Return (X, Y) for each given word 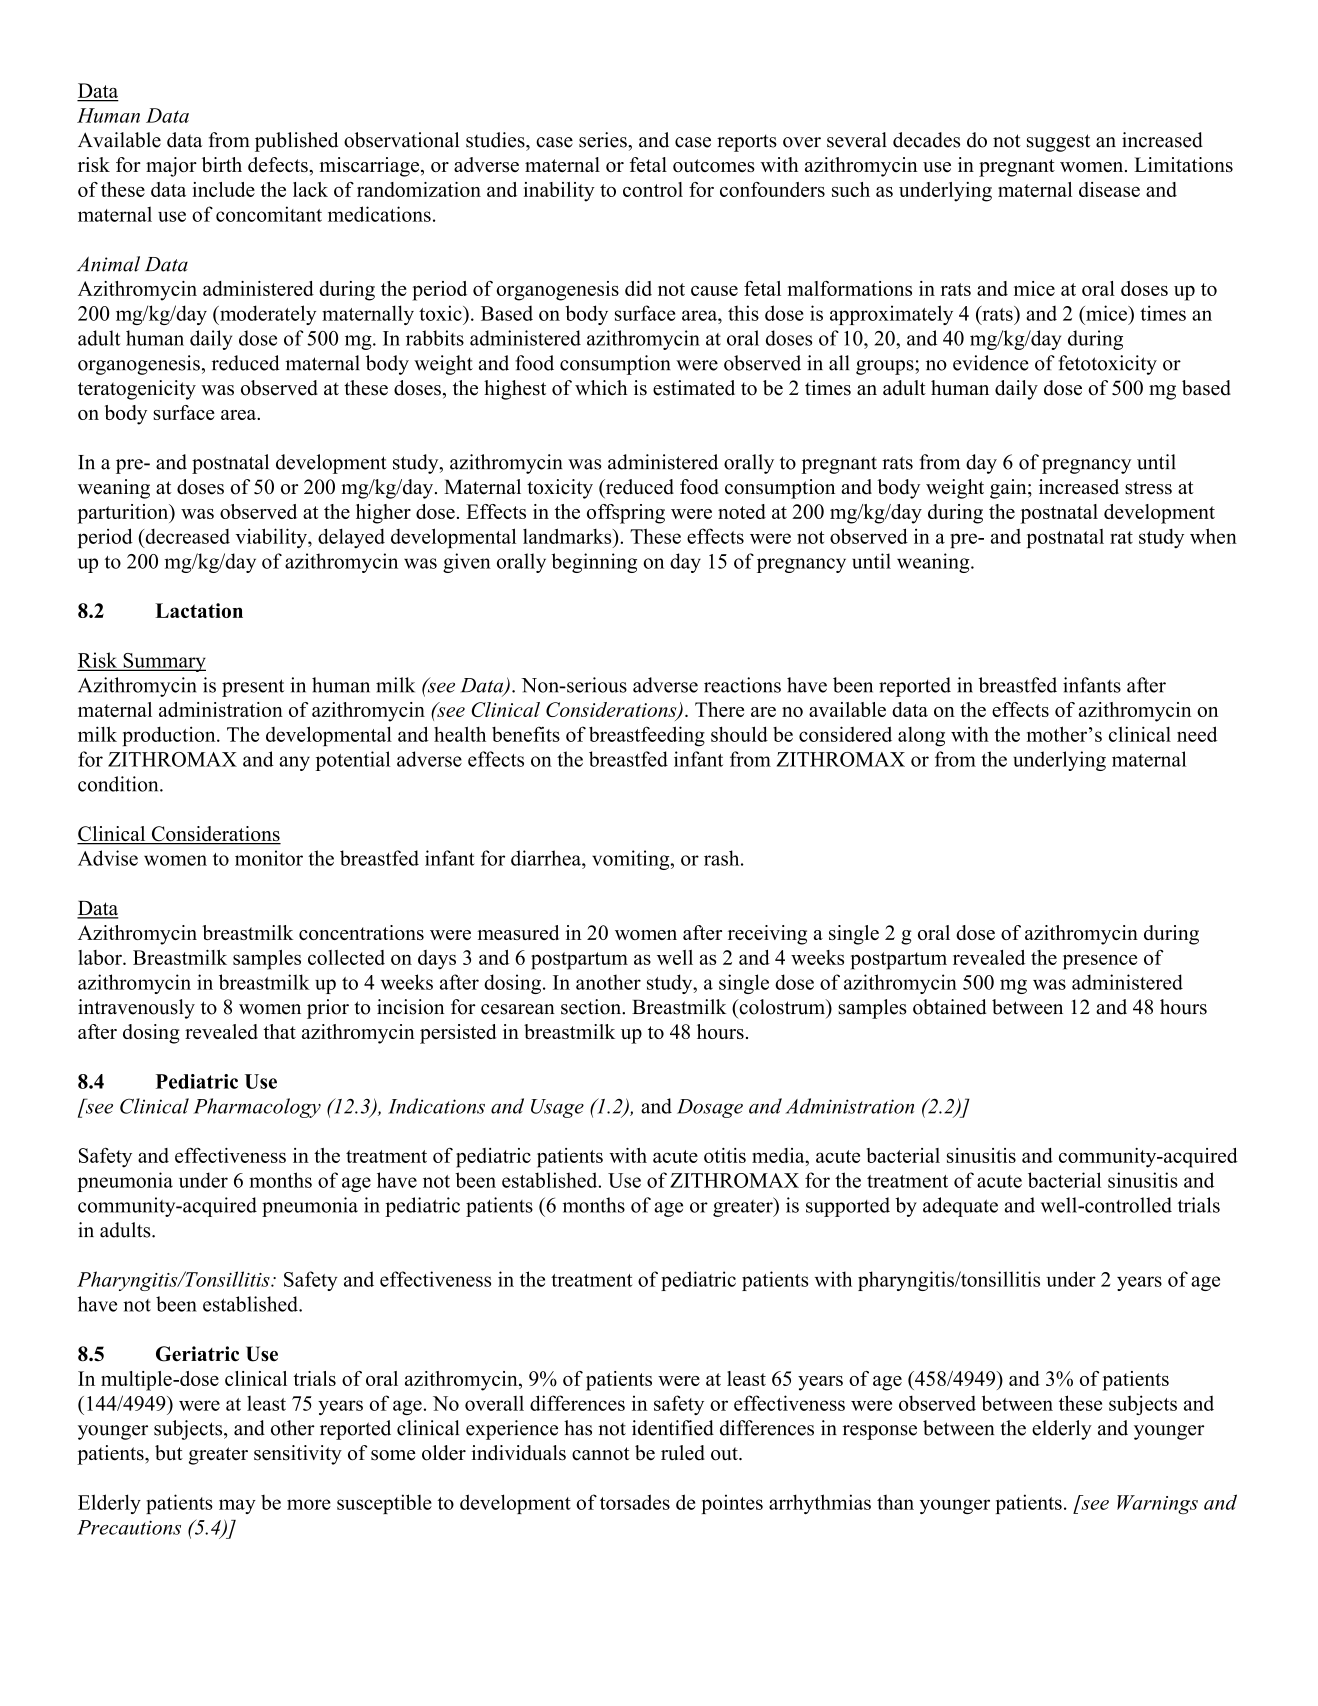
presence (1100, 962)
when (1213, 536)
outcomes (714, 165)
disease (1109, 189)
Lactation (199, 610)
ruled (683, 1453)
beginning (594, 563)
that (279, 1031)
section (592, 1007)
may (237, 1506)
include (223, 189)
